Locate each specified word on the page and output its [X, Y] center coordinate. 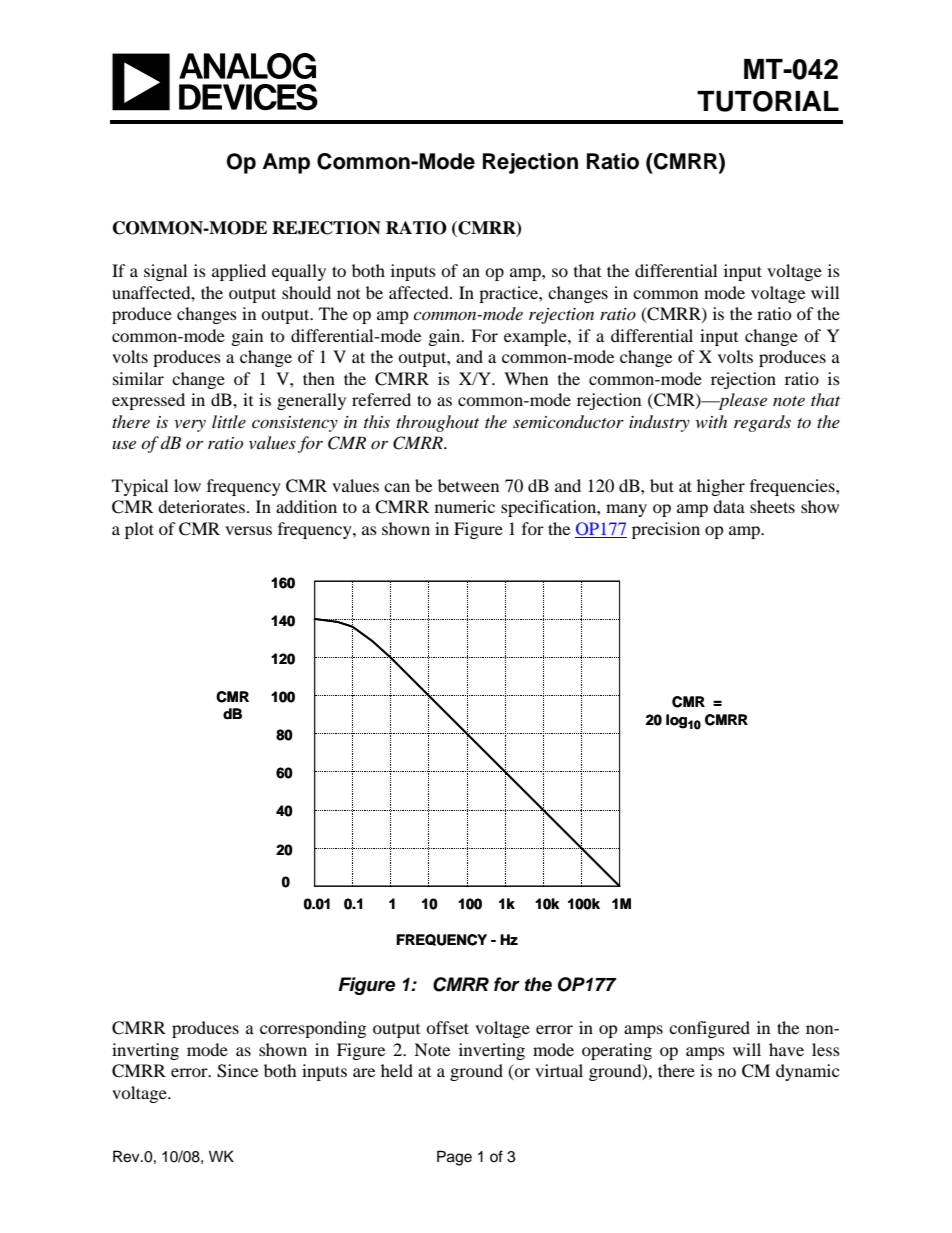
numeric [465, 506]
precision [666, 530]
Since [237, 1071]
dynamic [807, 1072]
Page [454, 1158]
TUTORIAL [768, 101]
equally [299, 272]
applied [239, 272]
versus [248, 530]
